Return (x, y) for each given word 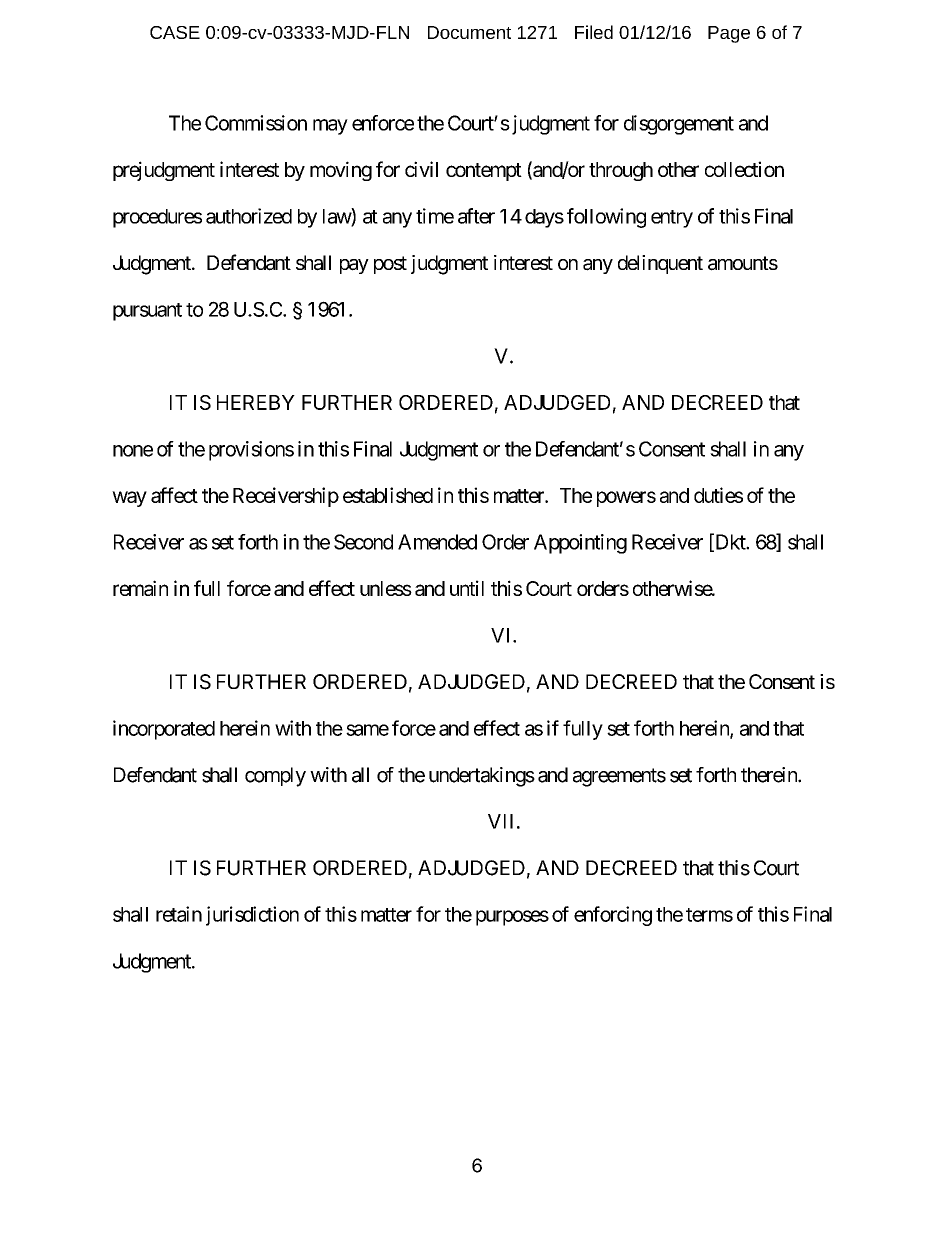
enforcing (613, 916)
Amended (437, 542)
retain (179, 914)
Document (469, 32)
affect (174, 495)
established (388, 495)
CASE (175, 32)
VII (500, 821)
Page (729, 34)
